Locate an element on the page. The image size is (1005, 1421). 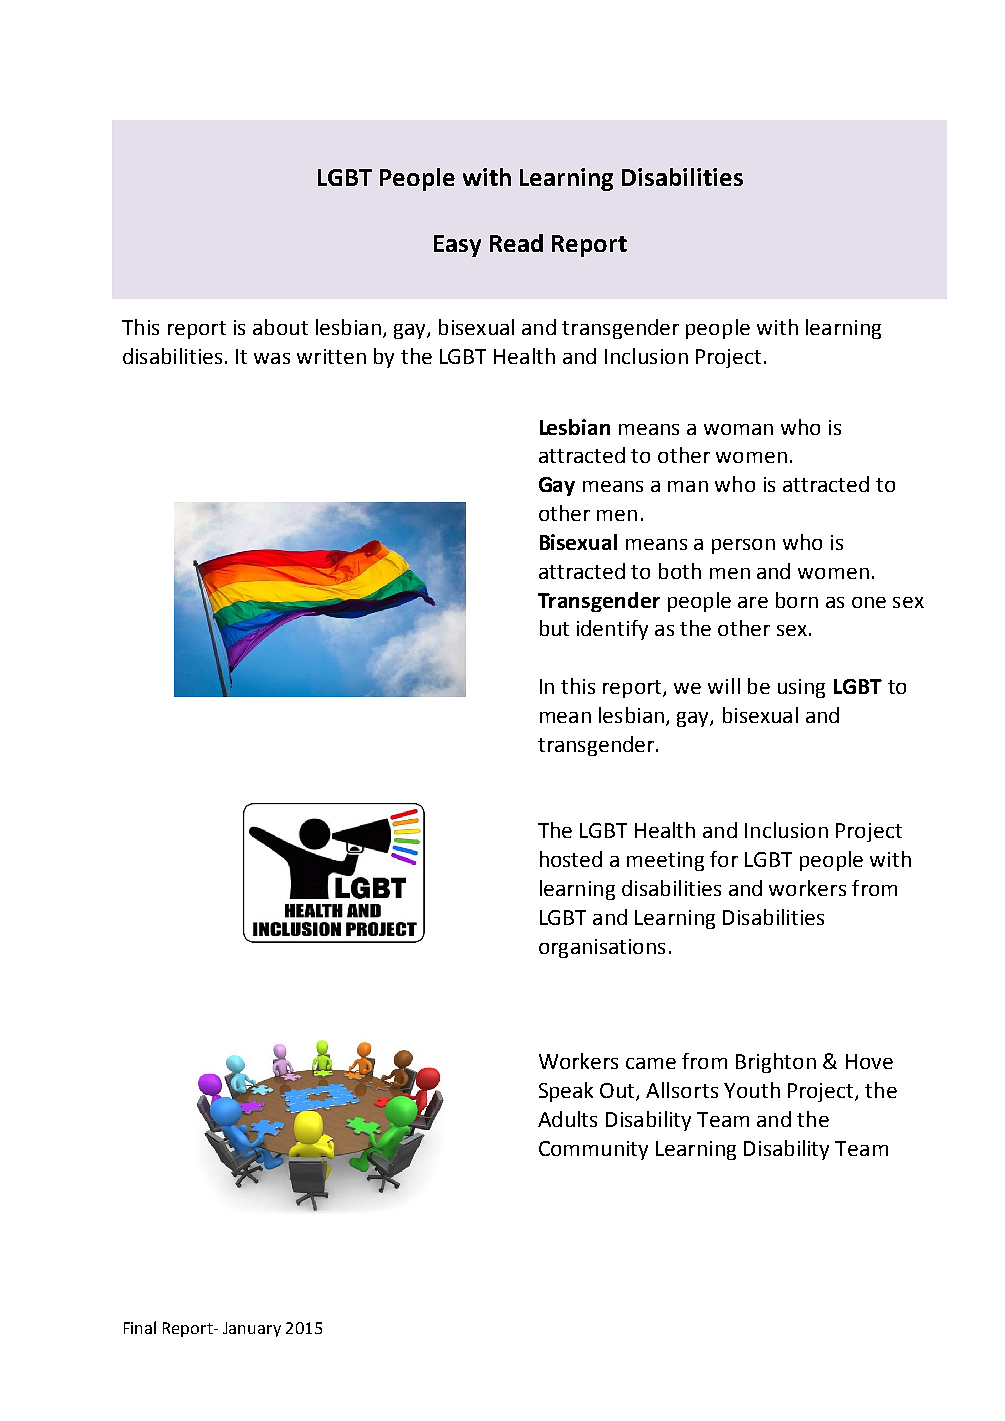
Final is located at coordinates (140, 1327).
